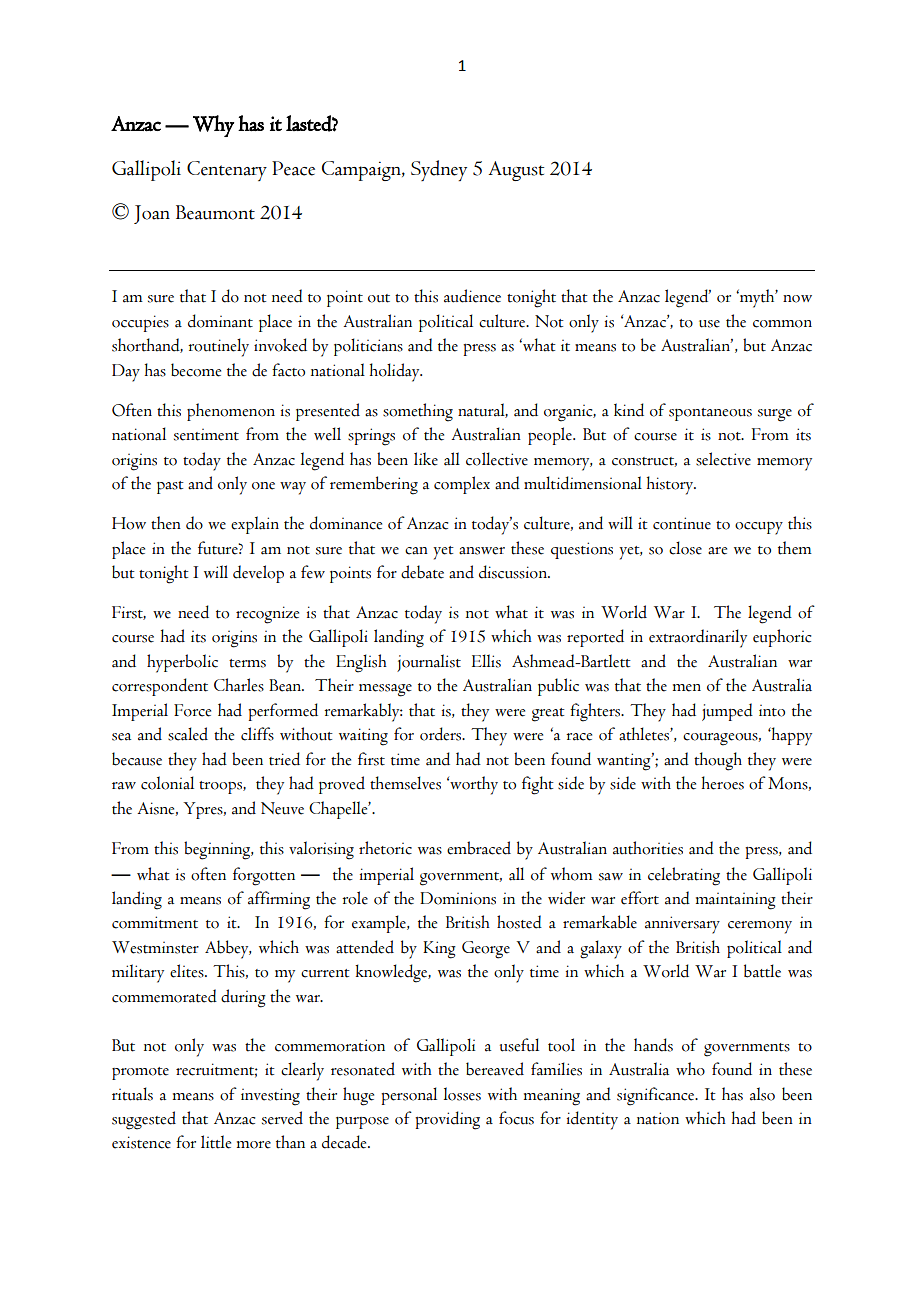 The height and width of the document is (1308, 924). I want to click on selective, so click(723, 459).
